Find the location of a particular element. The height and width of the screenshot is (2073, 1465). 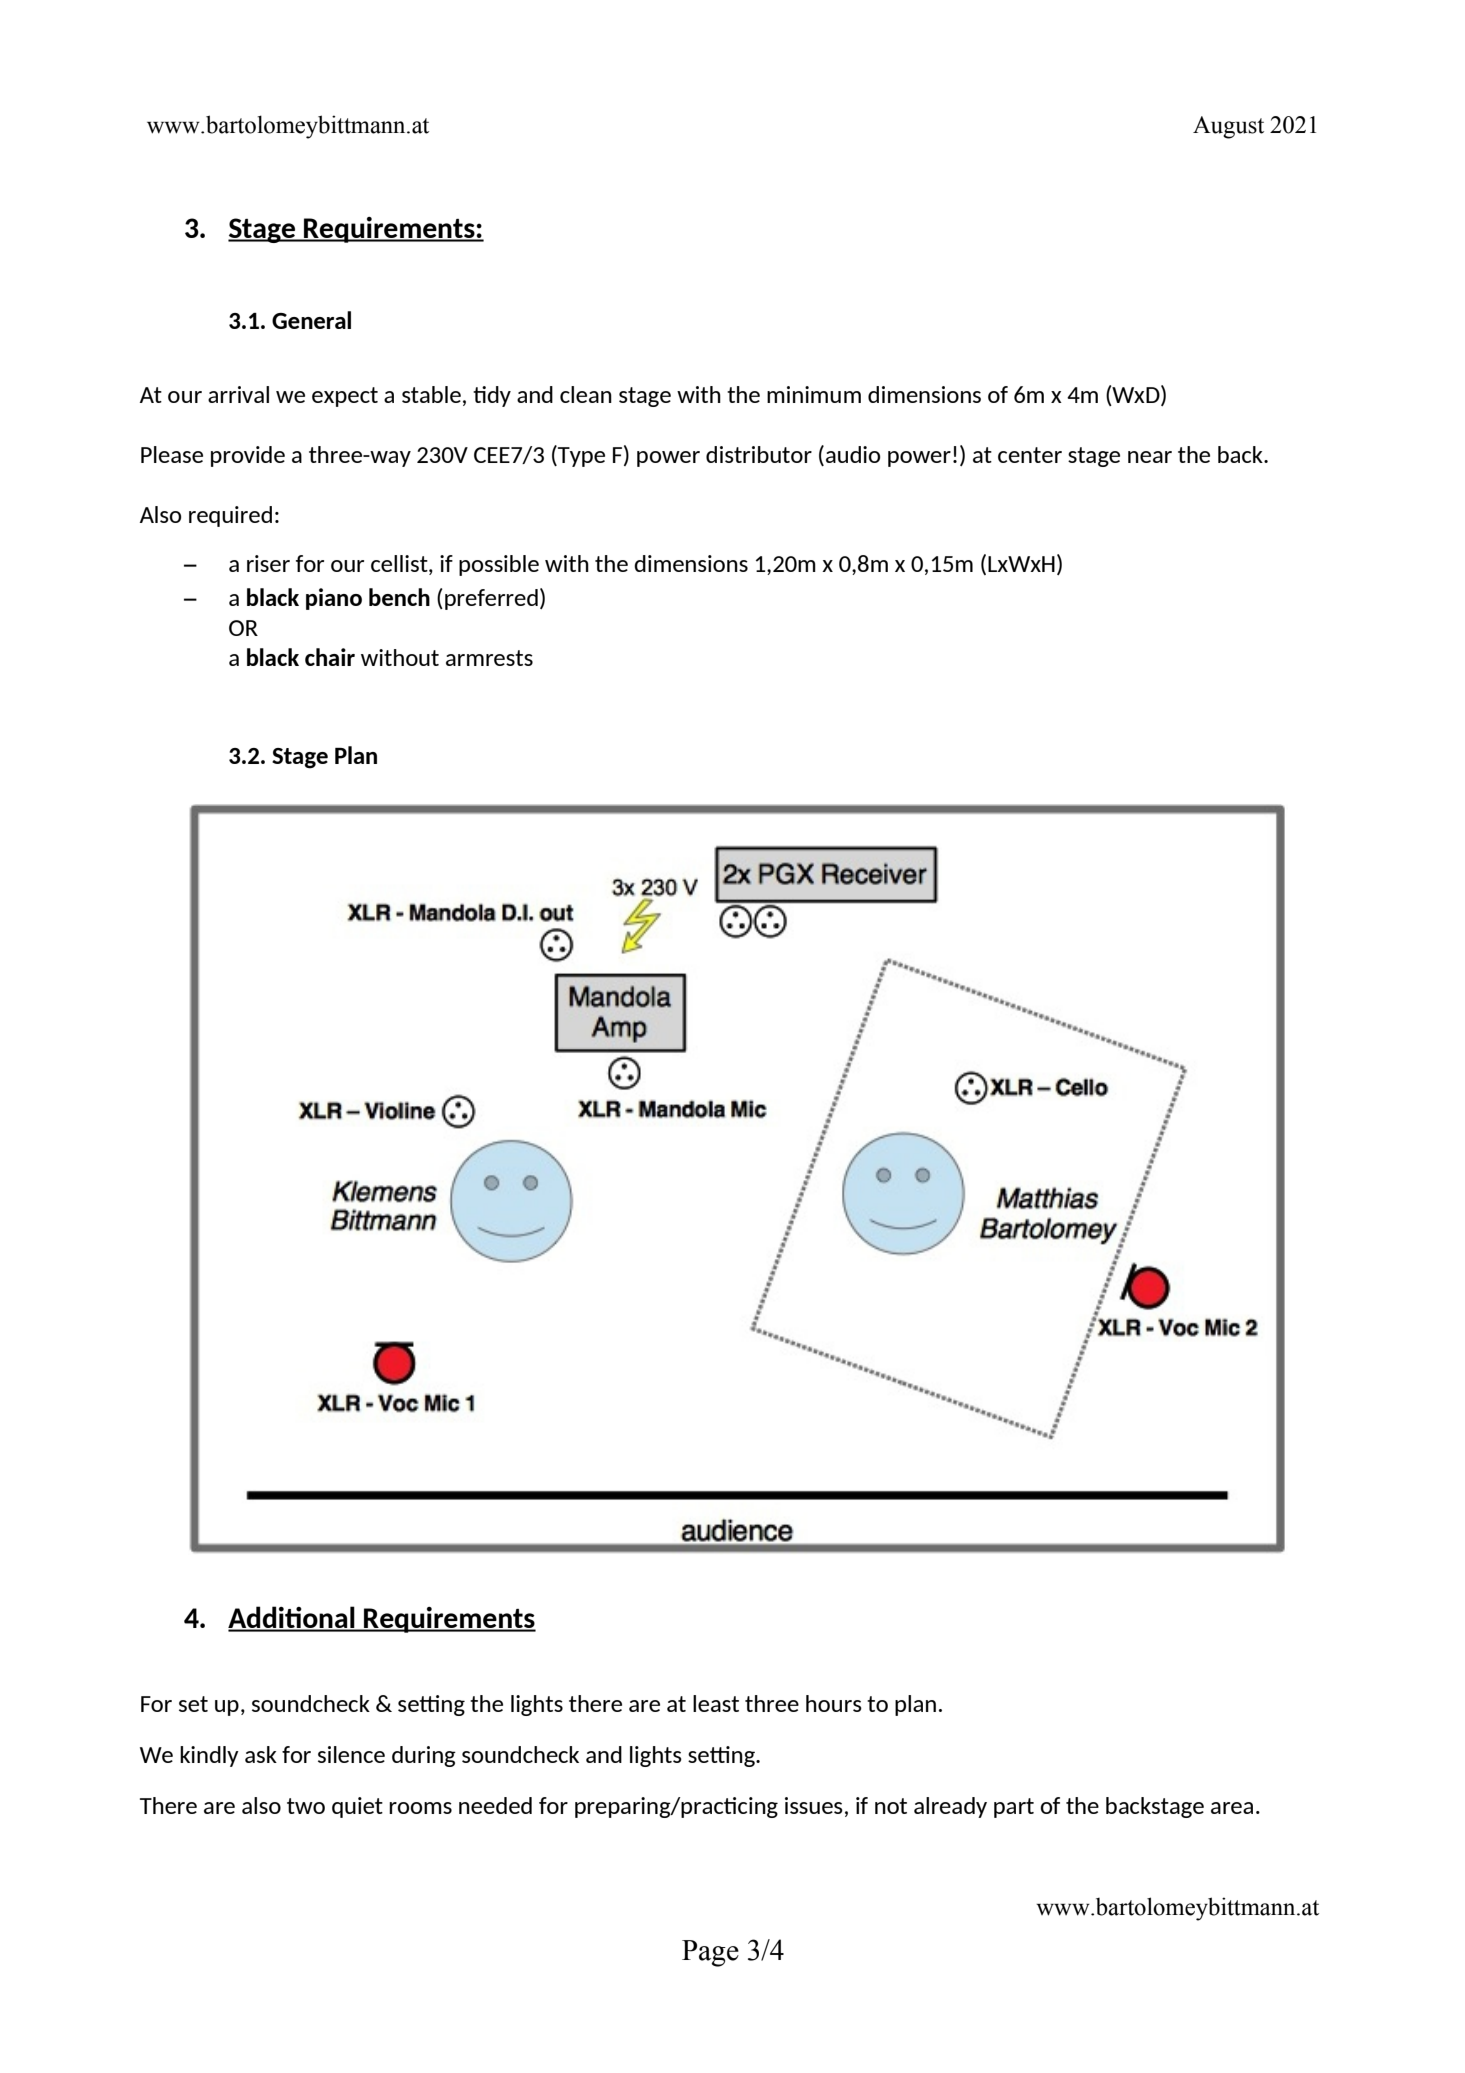

Page is located at coordinates (710, 1953).
